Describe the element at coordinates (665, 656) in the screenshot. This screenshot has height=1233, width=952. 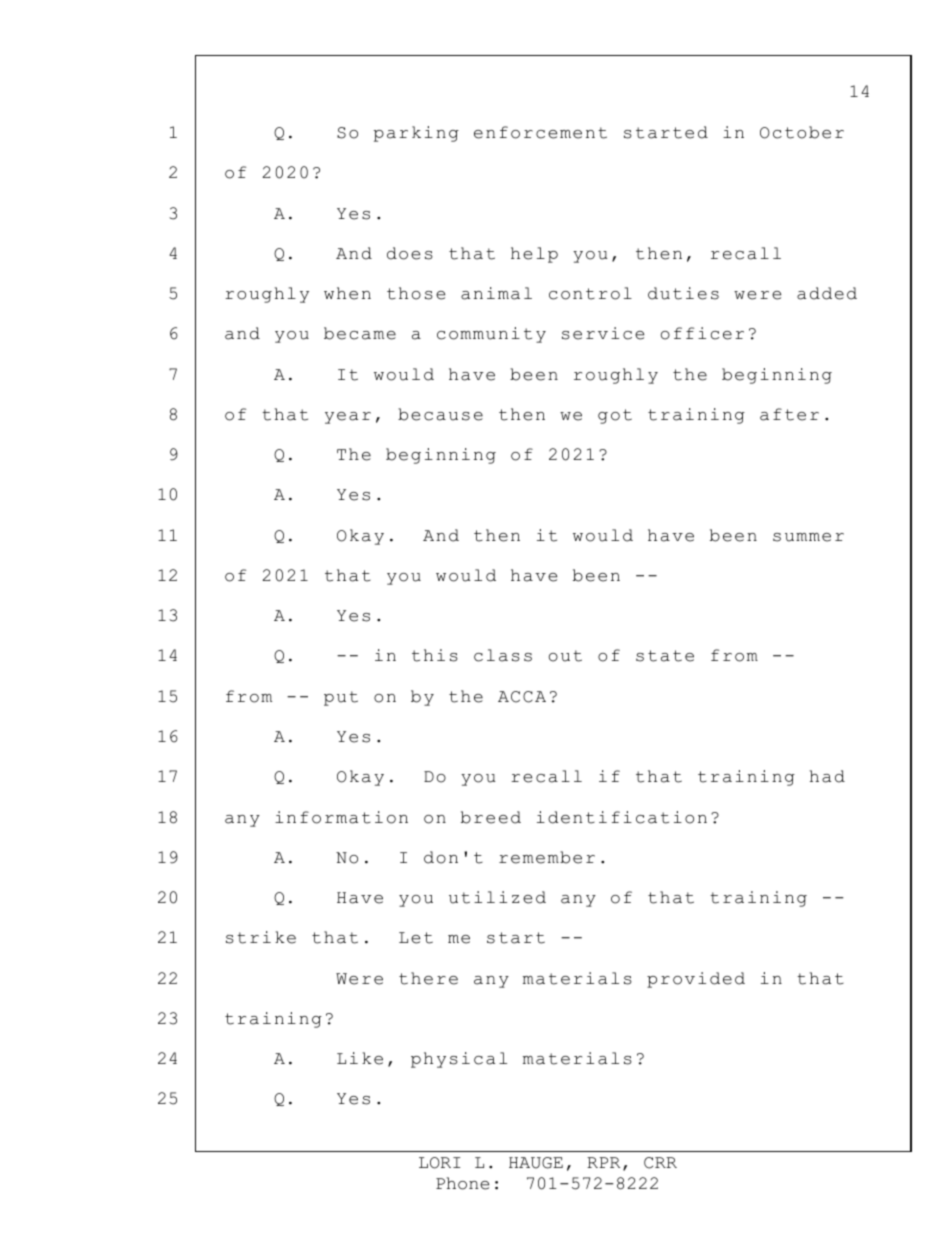
I see `state` at that location.
